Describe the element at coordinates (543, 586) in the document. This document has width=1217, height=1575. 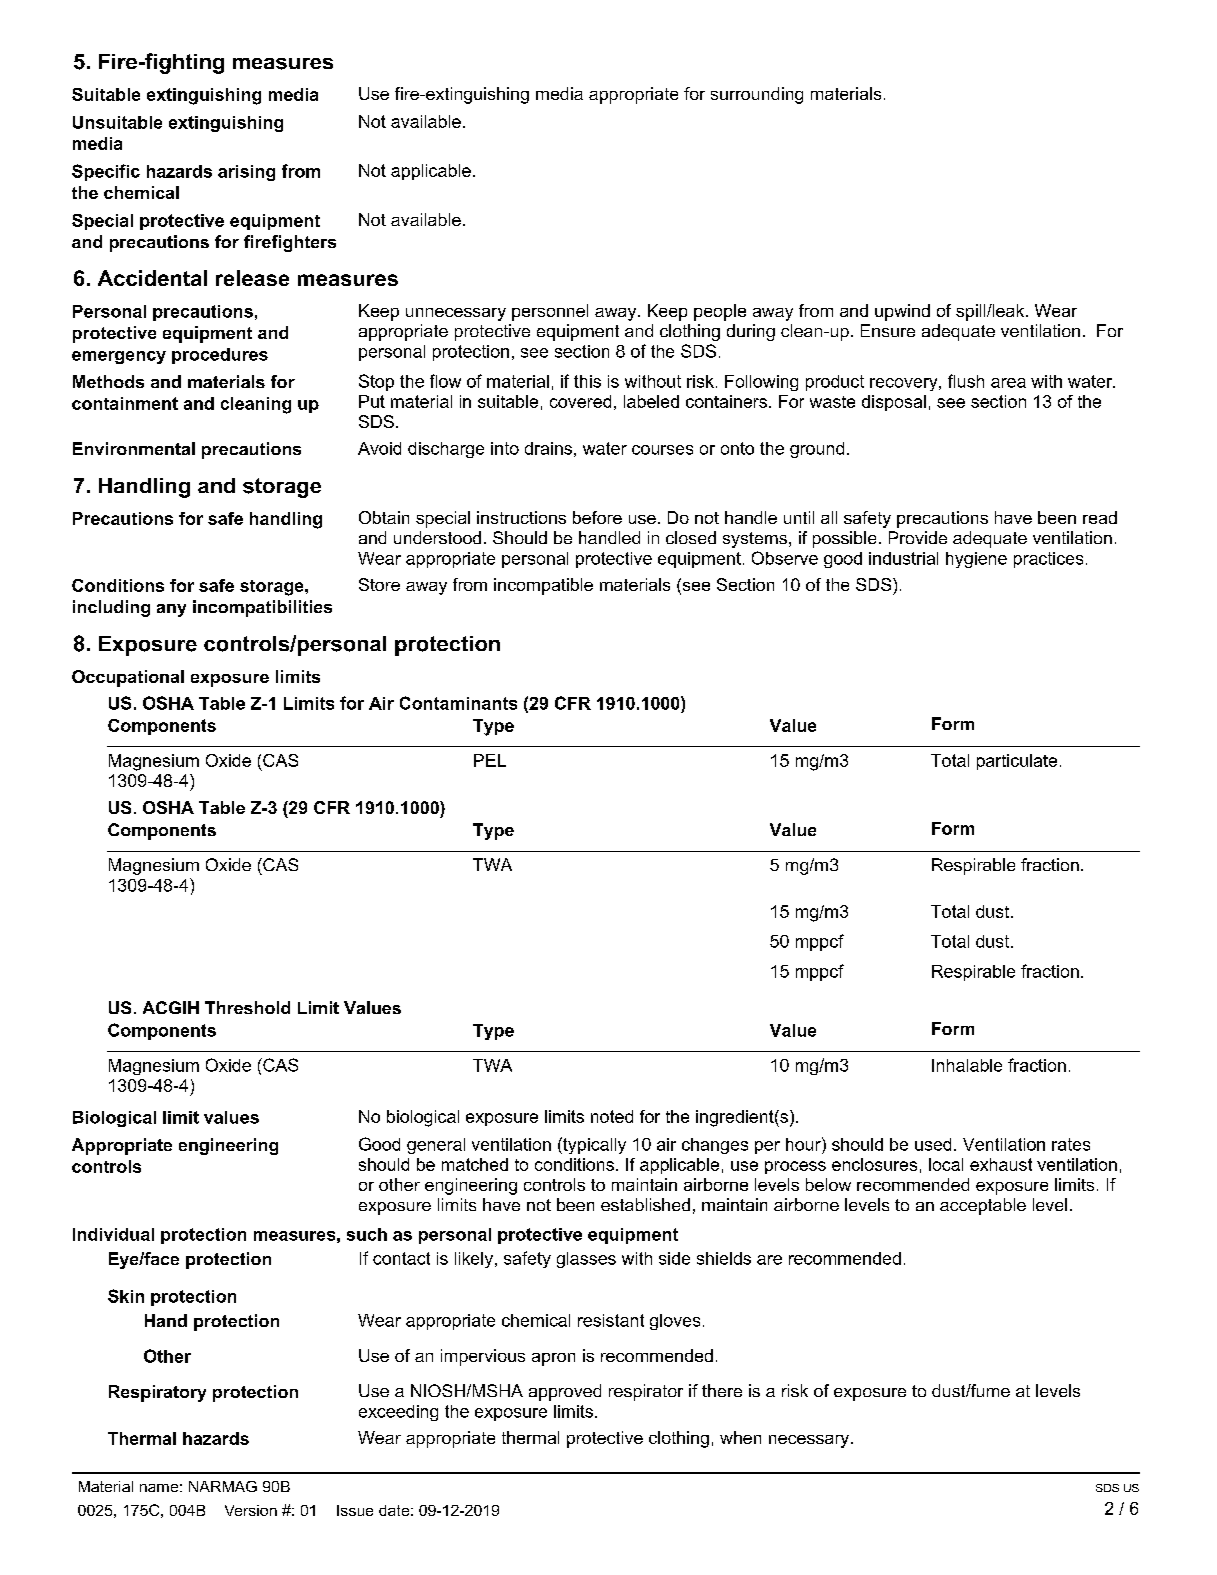
I see `incompatible` at that location.
